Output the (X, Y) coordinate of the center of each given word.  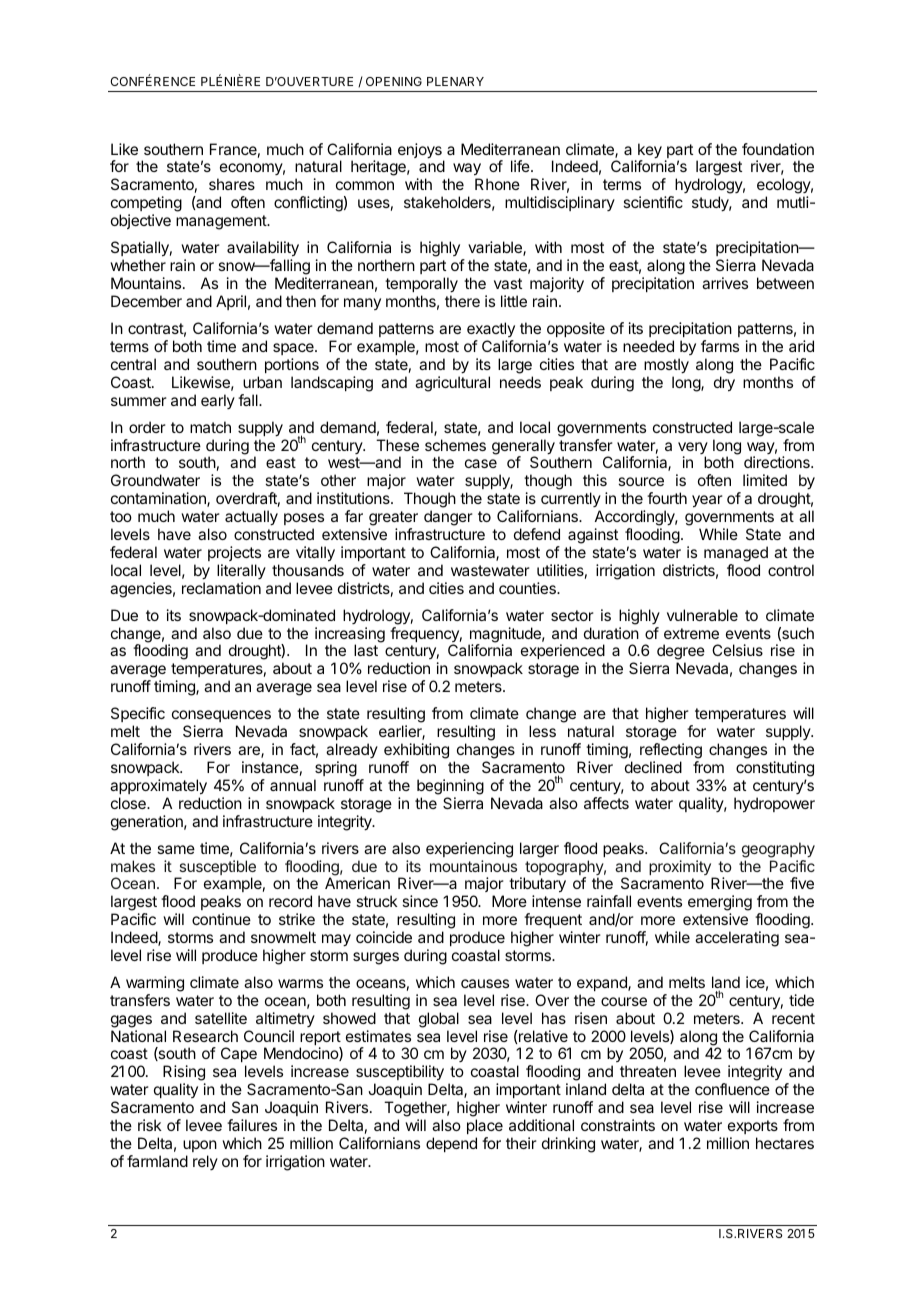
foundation (778, 149)
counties (528, 588)
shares (232, 184)
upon (200, 1146)
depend (451, 1144)
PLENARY (455, 81)
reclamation (221, 588)
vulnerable (702, 615)
